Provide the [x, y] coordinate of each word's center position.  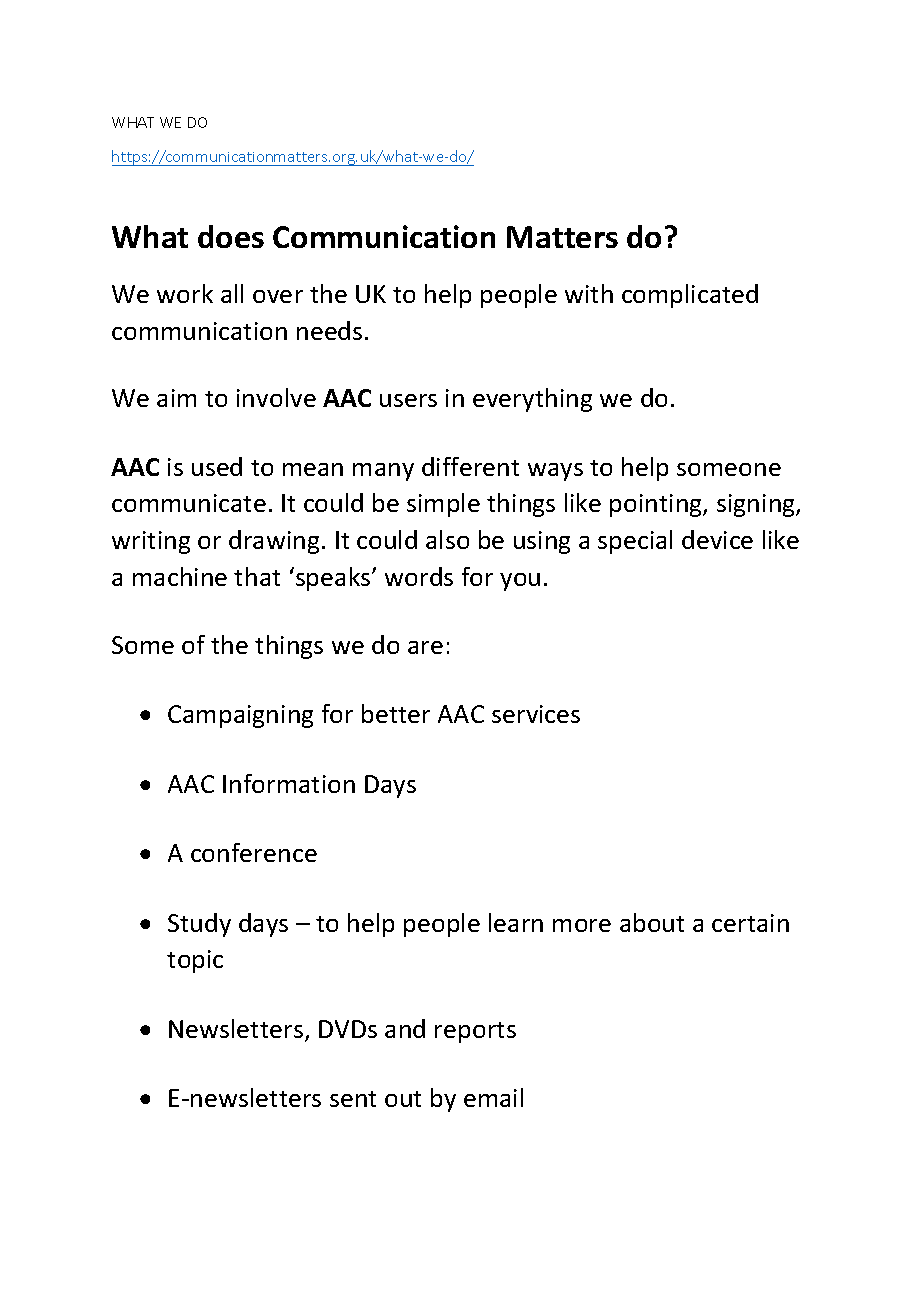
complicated [690, 296]
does [231, 236]
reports [475, 1032]
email [493, 1097]
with [589, 293]
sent [353, 1099]
